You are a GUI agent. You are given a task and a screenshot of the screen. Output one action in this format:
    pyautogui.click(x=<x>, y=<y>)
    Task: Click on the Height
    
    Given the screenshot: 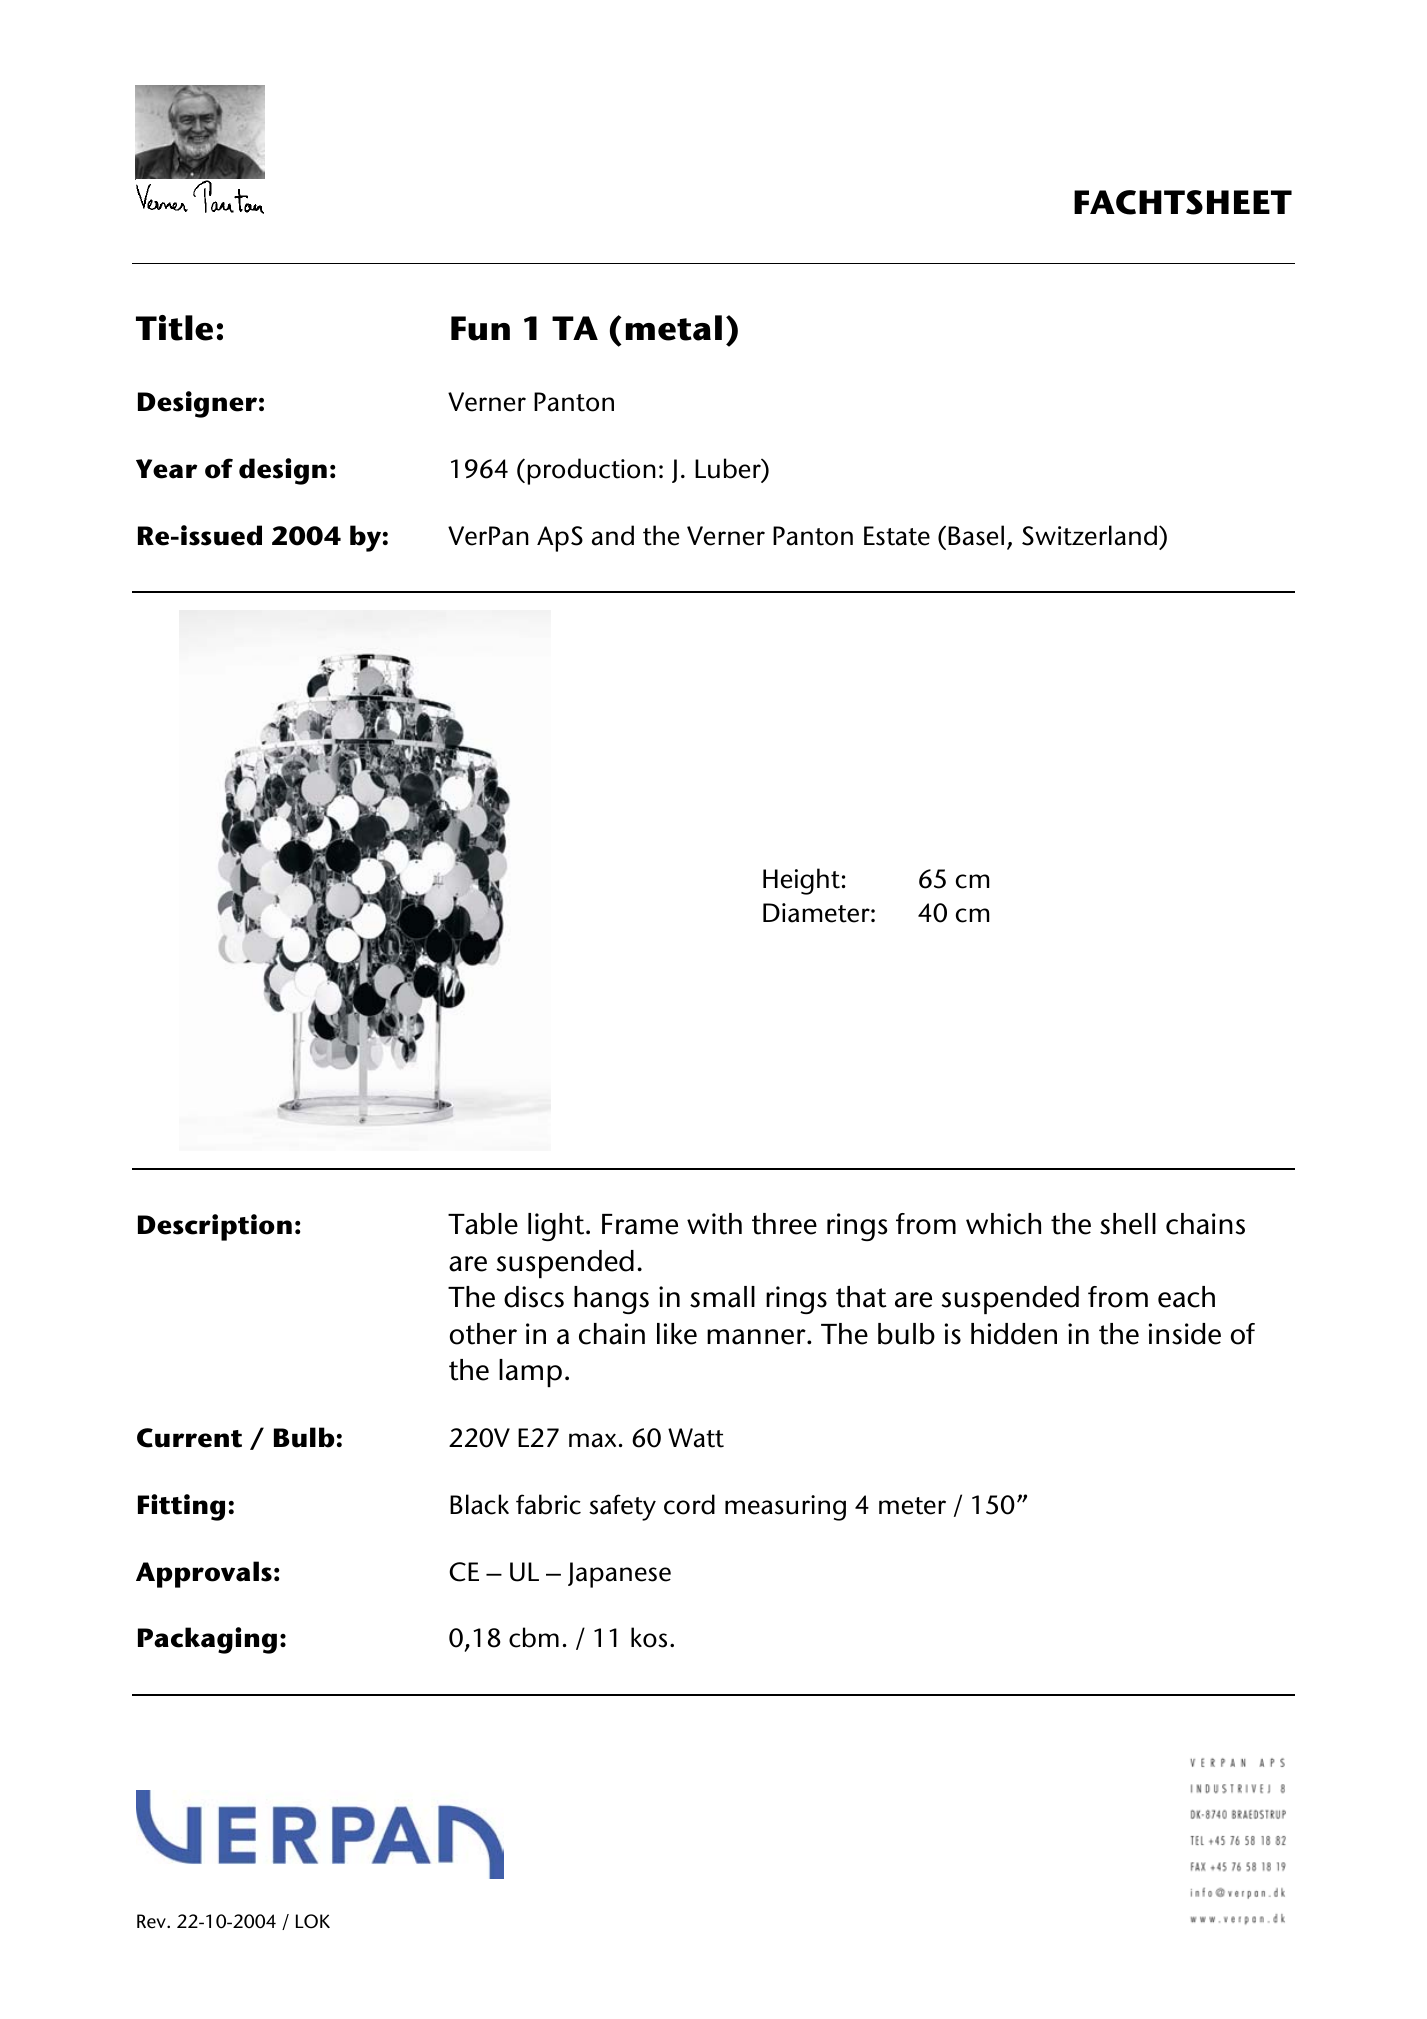 What is the action you would take?
    pyautogui.click(x=801, y=881)
